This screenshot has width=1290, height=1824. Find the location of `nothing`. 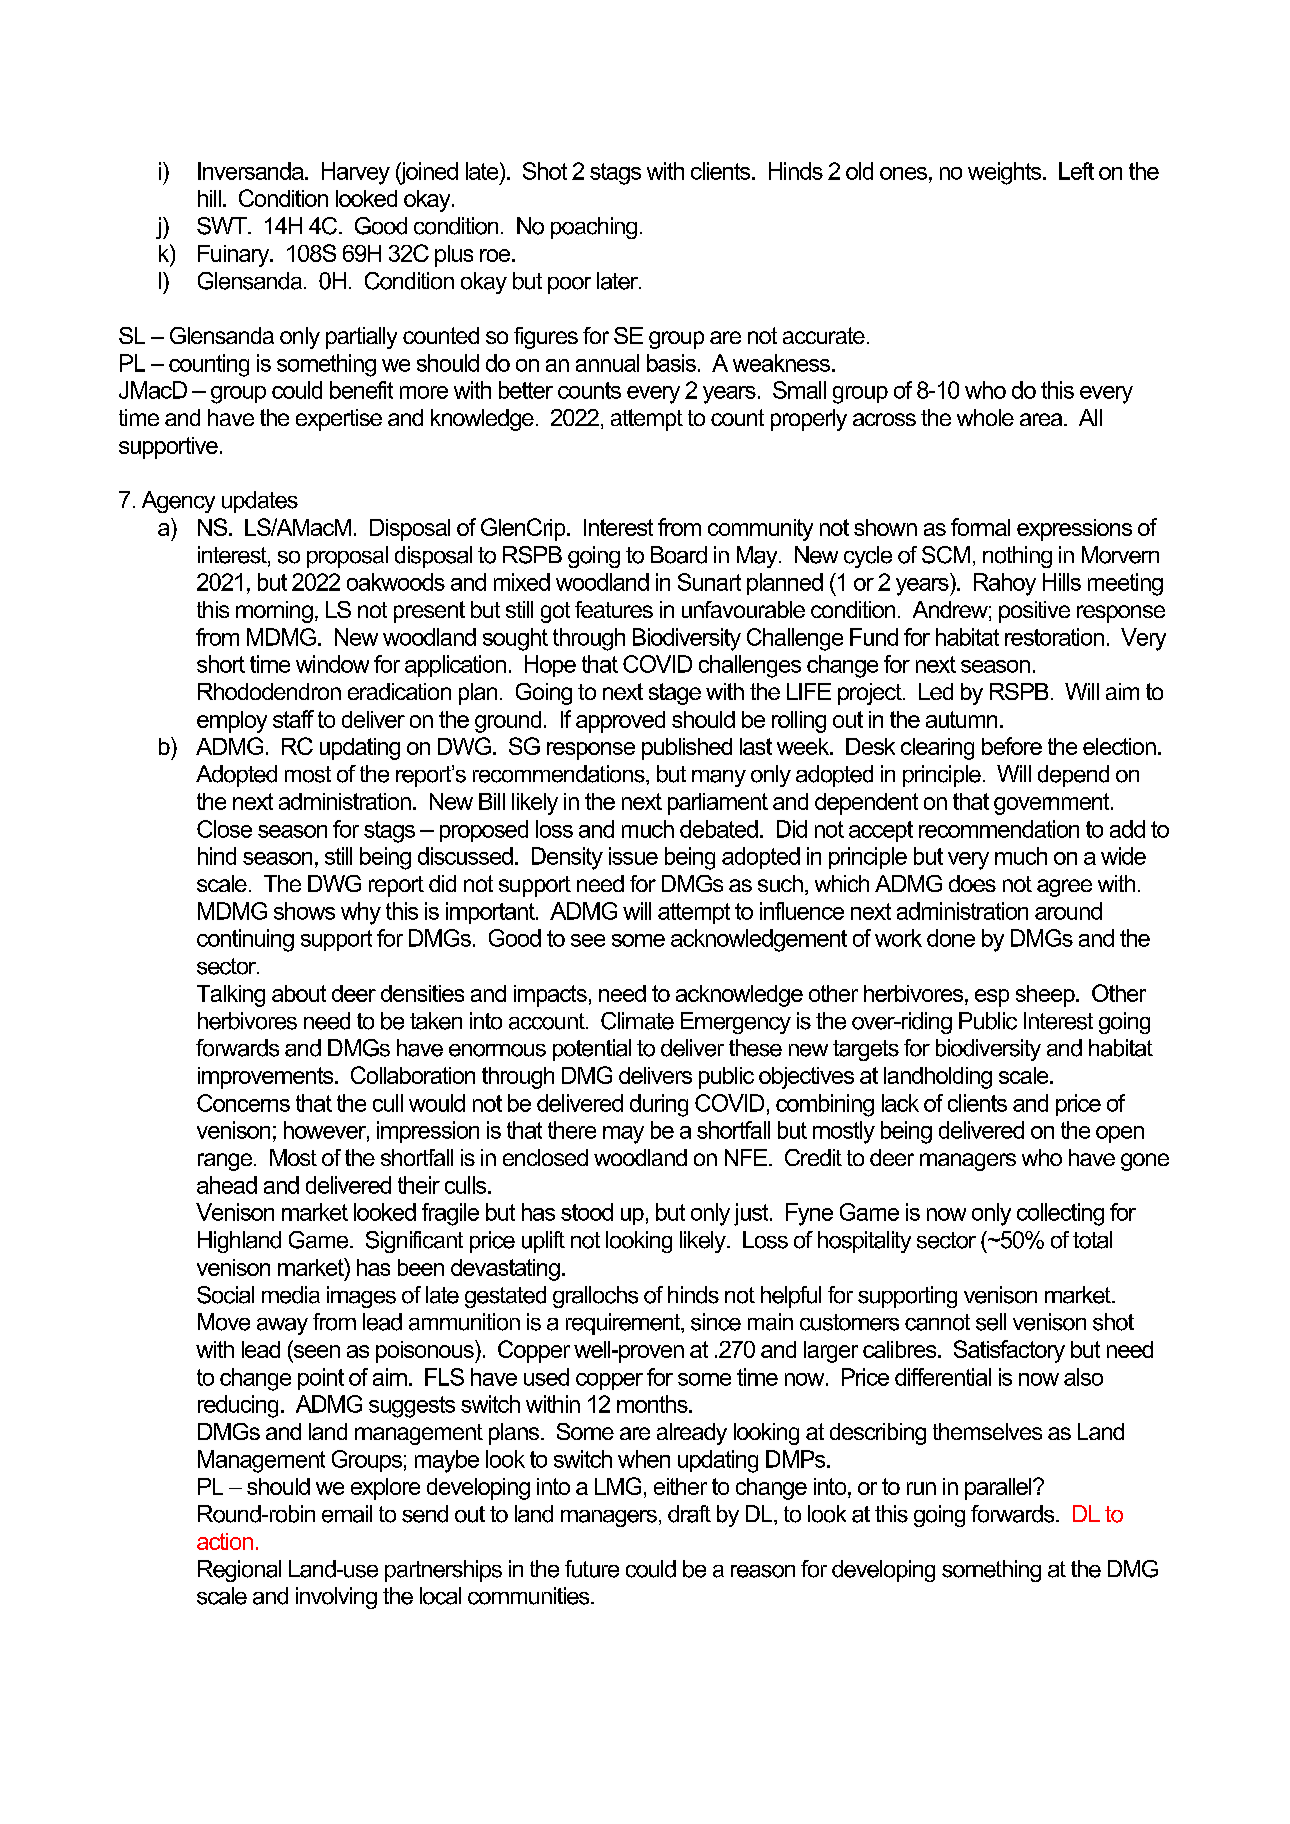

nothing is located at coordinates (1017, 557).
